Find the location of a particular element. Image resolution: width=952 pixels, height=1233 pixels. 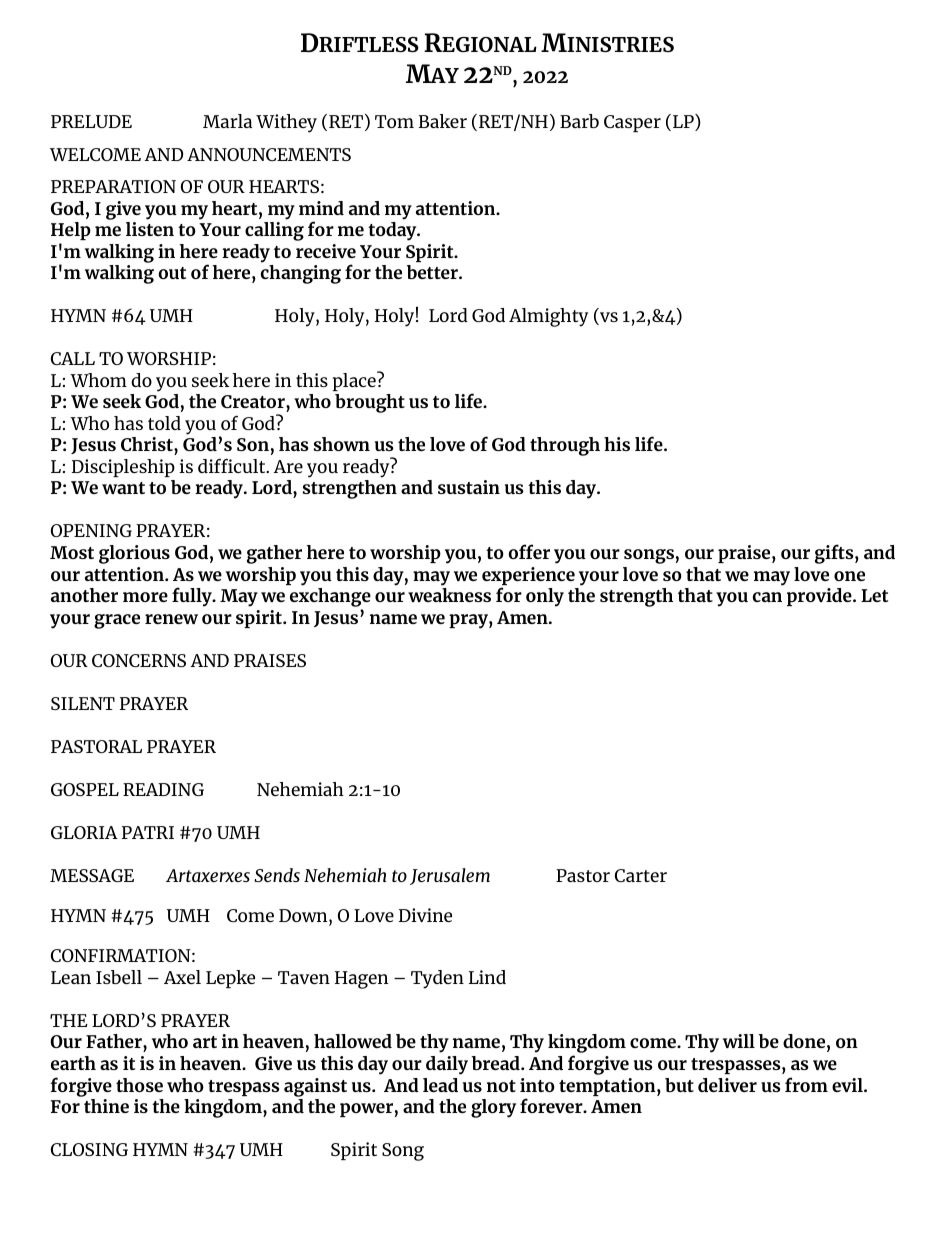

can is located at coordinates (767, 597).
